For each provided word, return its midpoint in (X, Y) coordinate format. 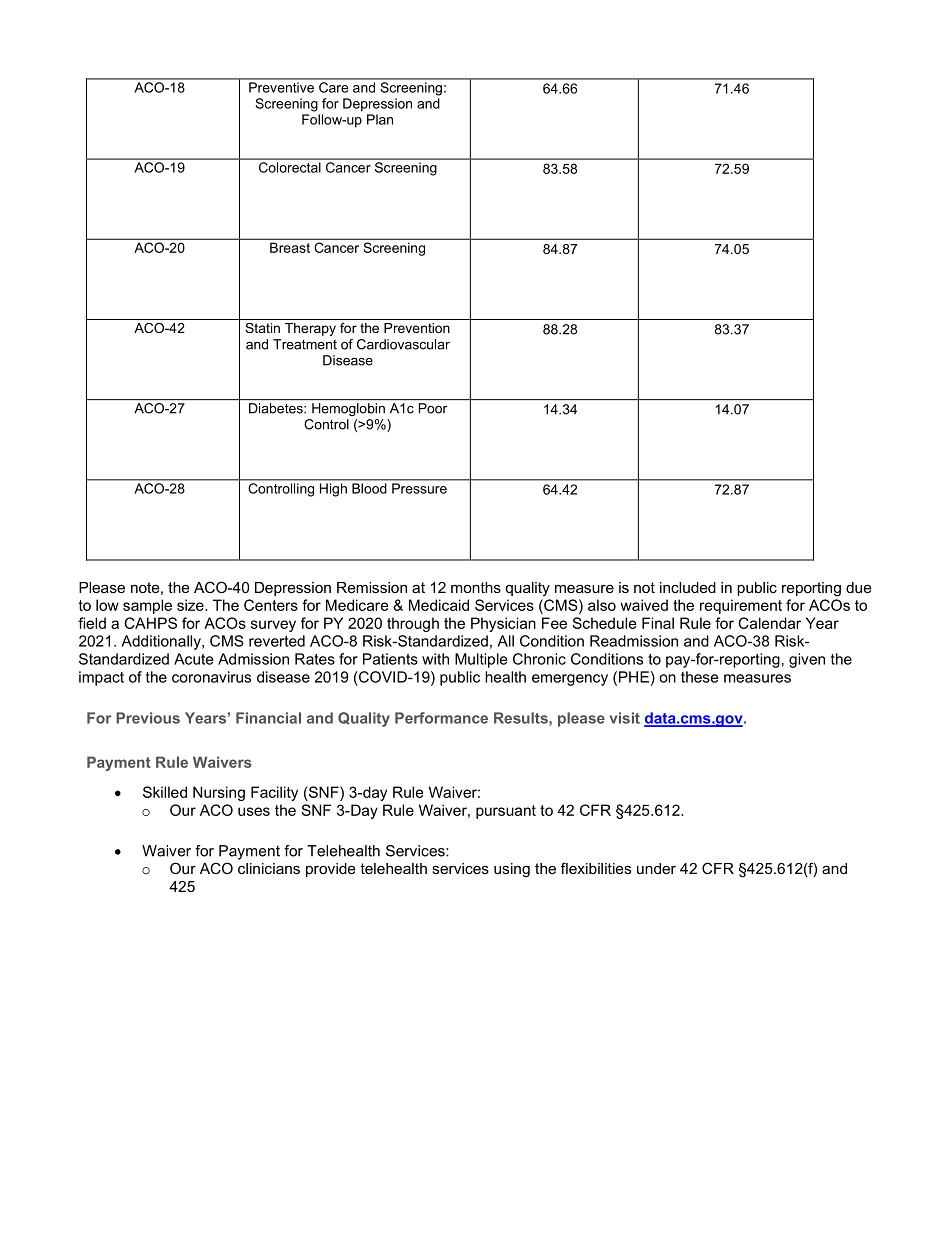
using (512, 870)
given (807, 660)
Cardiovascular (403, 344)
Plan (380, 119)
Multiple (481, 660)
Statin (262, 328)
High (333, 490)
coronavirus (211, 677)
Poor (433, 408)
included (688, 587)
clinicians (269, 868)
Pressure (419, 488)
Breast (290, 248)
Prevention (417, 328)
